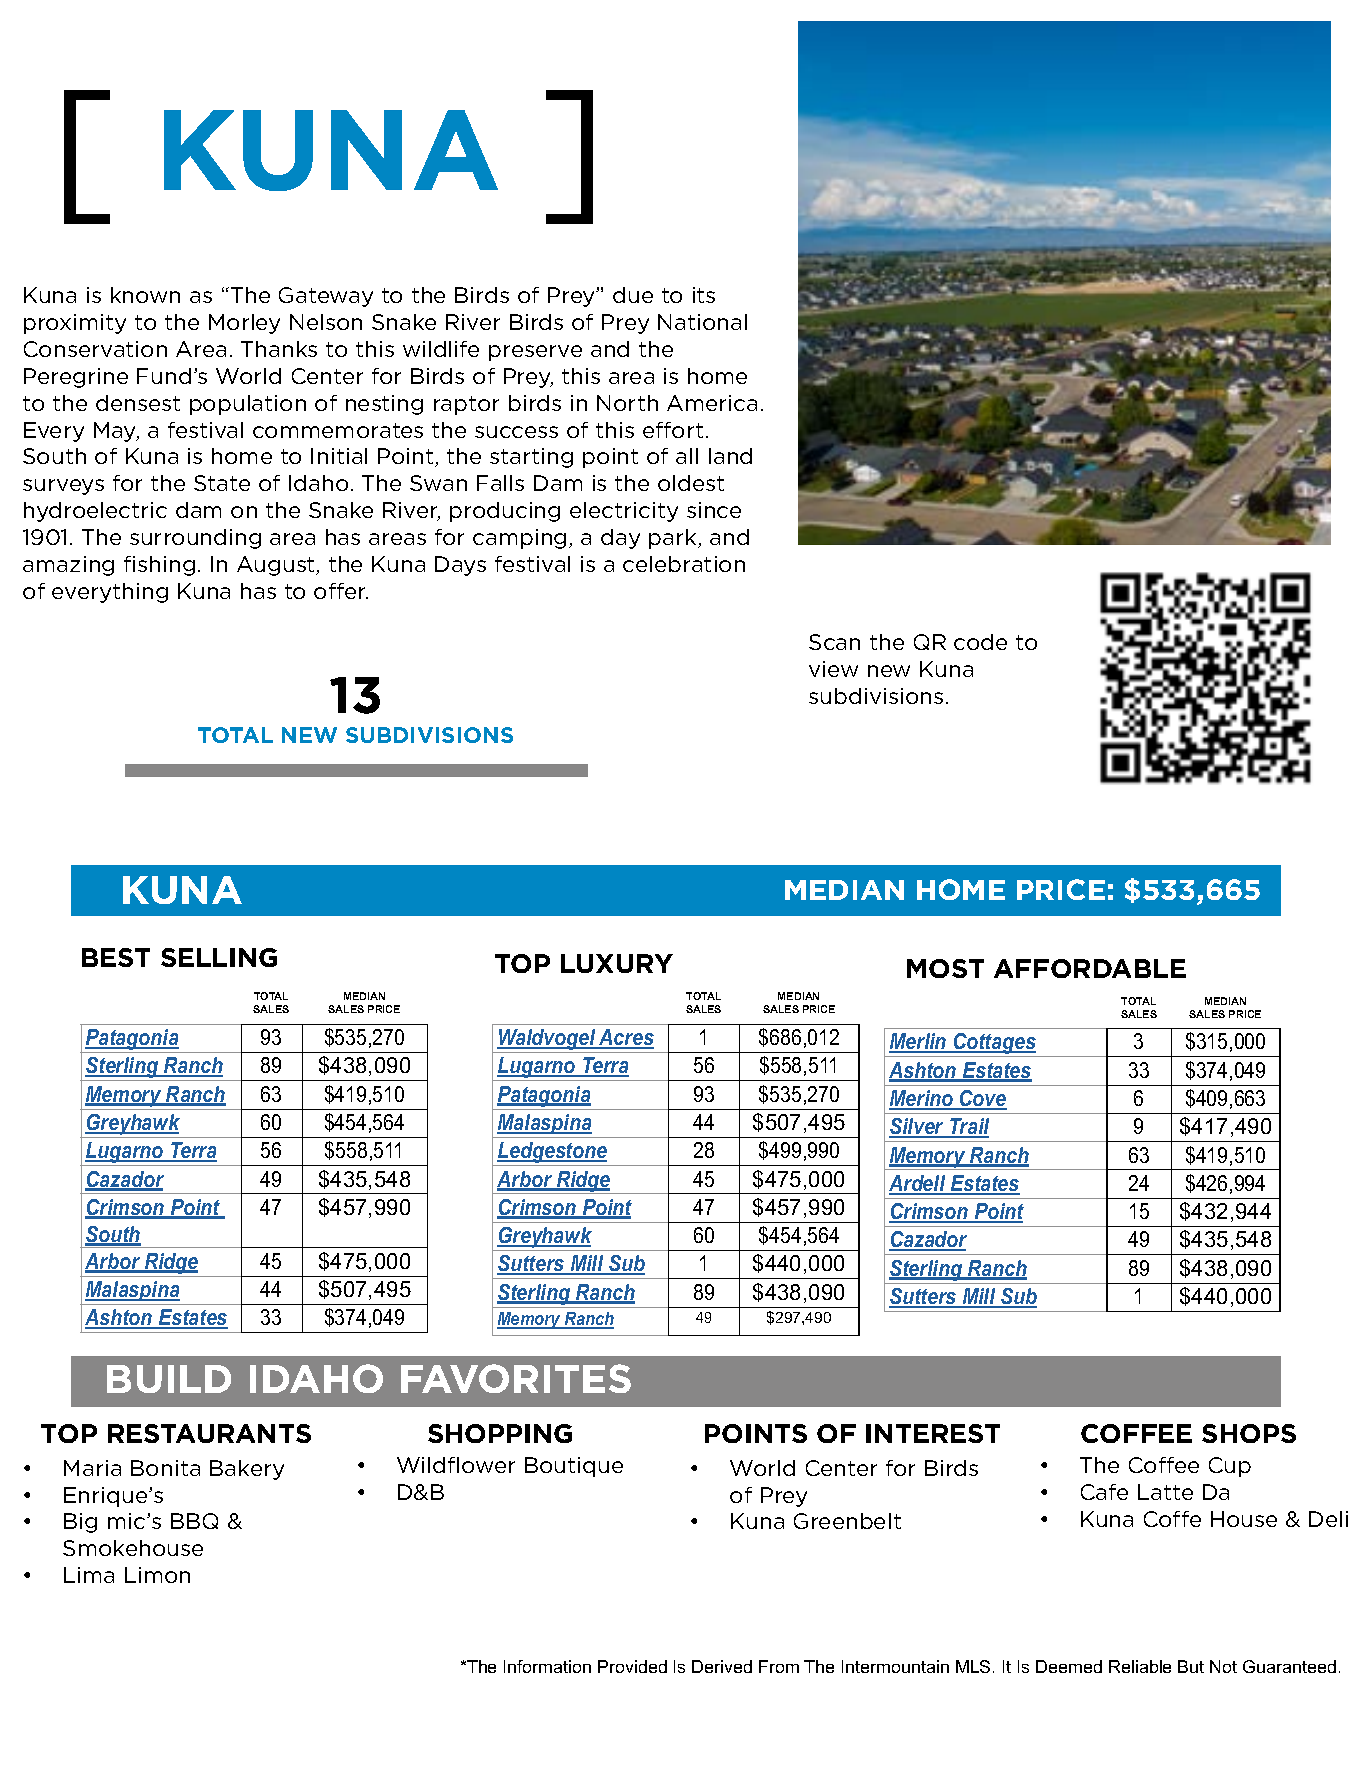 The width and height of the screenshot is (1369, 1771). Describe the element at coordinates (704, 295) in the screenshot. I see `its` at that location.
